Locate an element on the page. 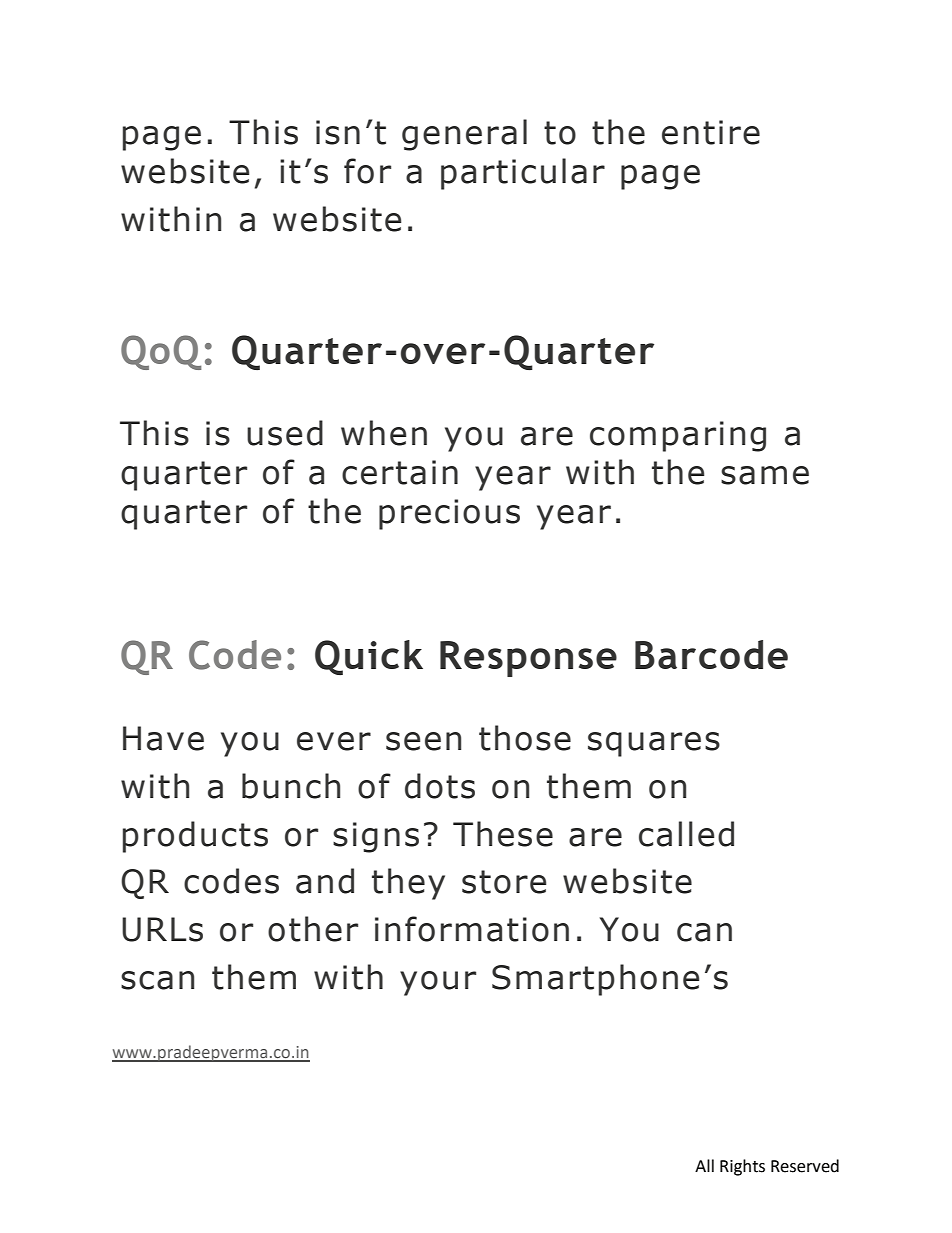  particular is located at coordinates (523, 174).
